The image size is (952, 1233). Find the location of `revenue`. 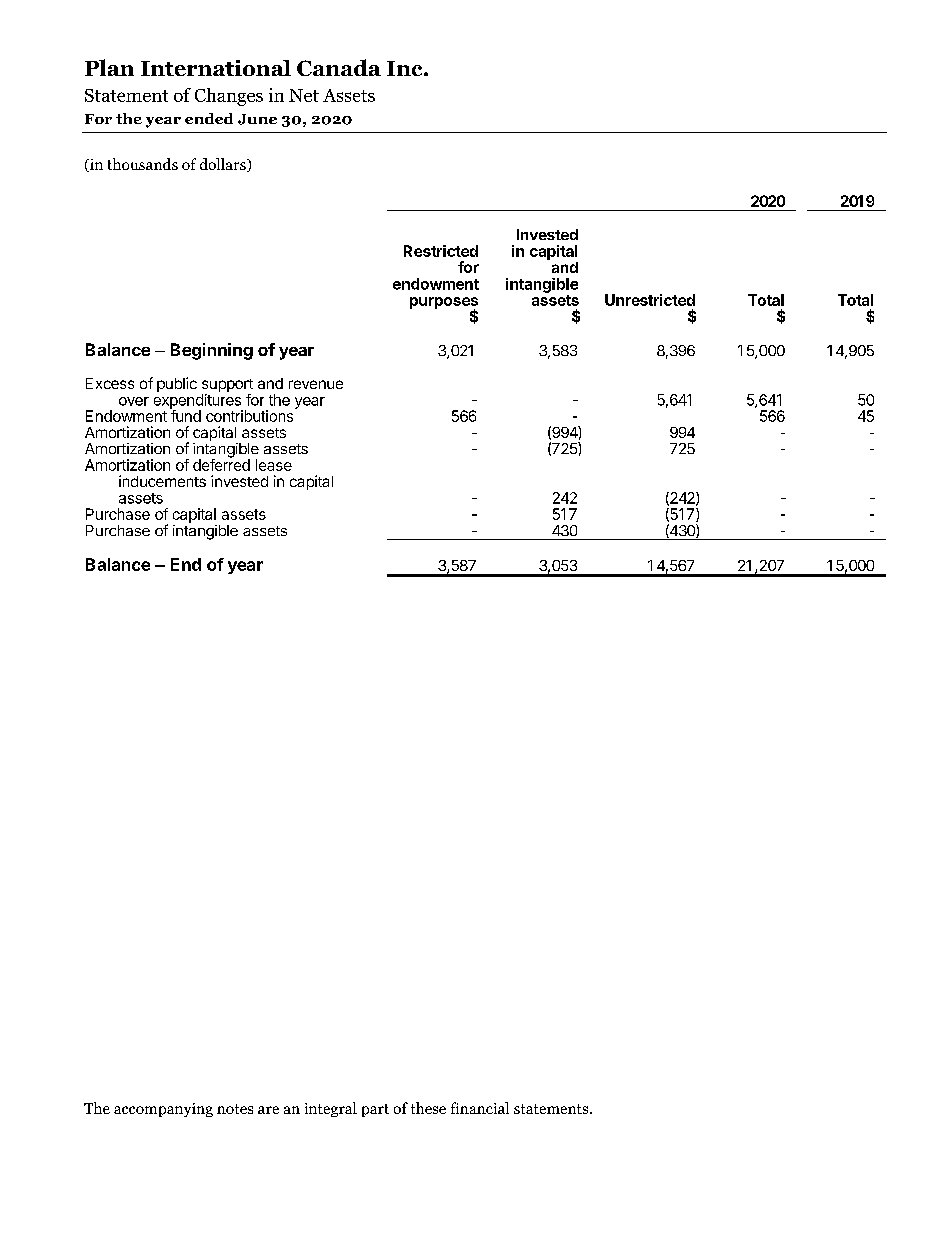

revenue is located at coordinates (316, 384).
